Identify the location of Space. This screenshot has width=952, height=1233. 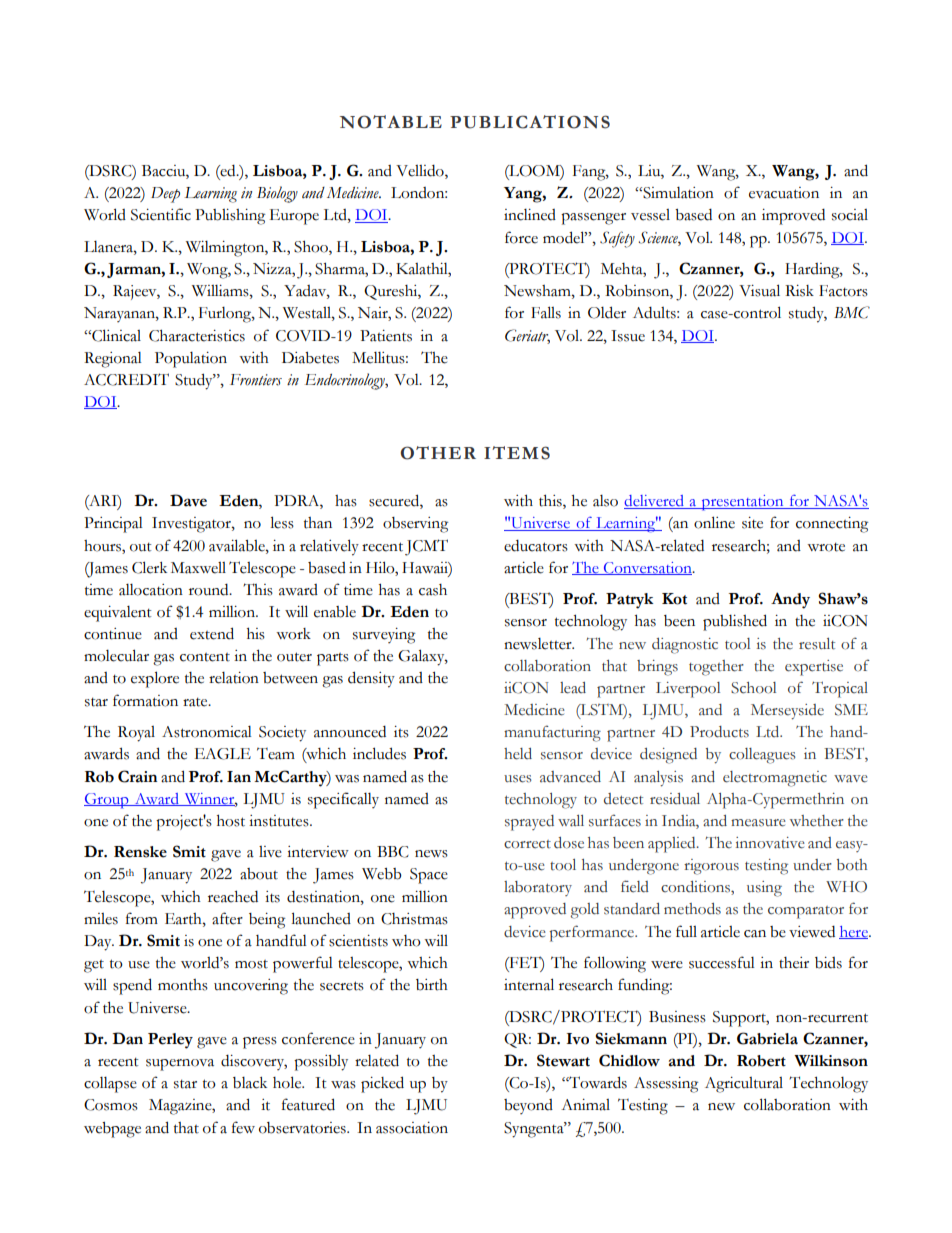
(429, 876).
